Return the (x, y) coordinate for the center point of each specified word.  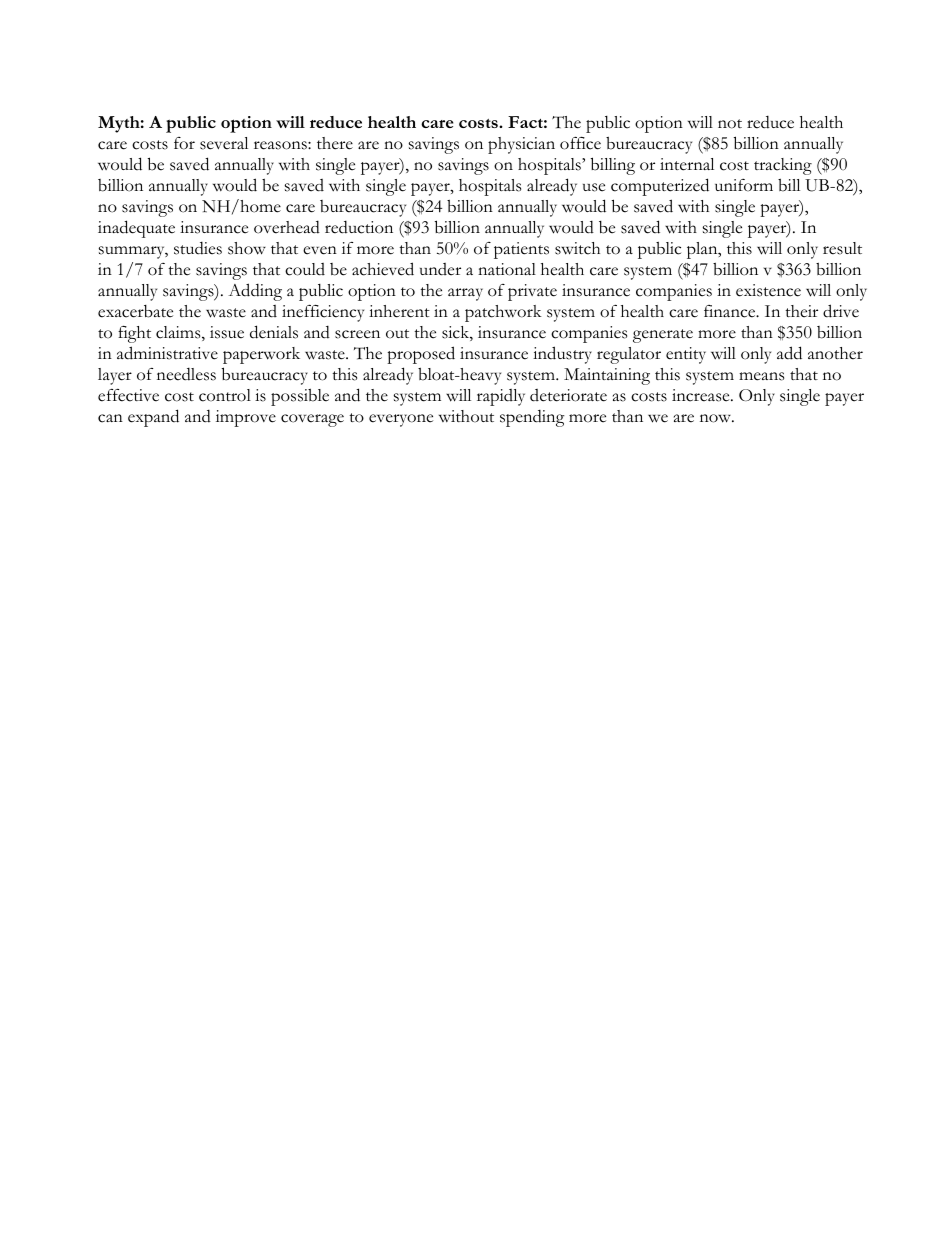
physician (521, 145)
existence (768, 290)
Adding (255, 292)
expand (153, 418)
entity (686, 355)
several (224, 143)
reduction (359, 227)
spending (532, 418)
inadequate (136, 229)
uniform (744, 185)
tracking (783, 166)
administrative (167, 353)
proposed (421, 355)
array (465, 294)
